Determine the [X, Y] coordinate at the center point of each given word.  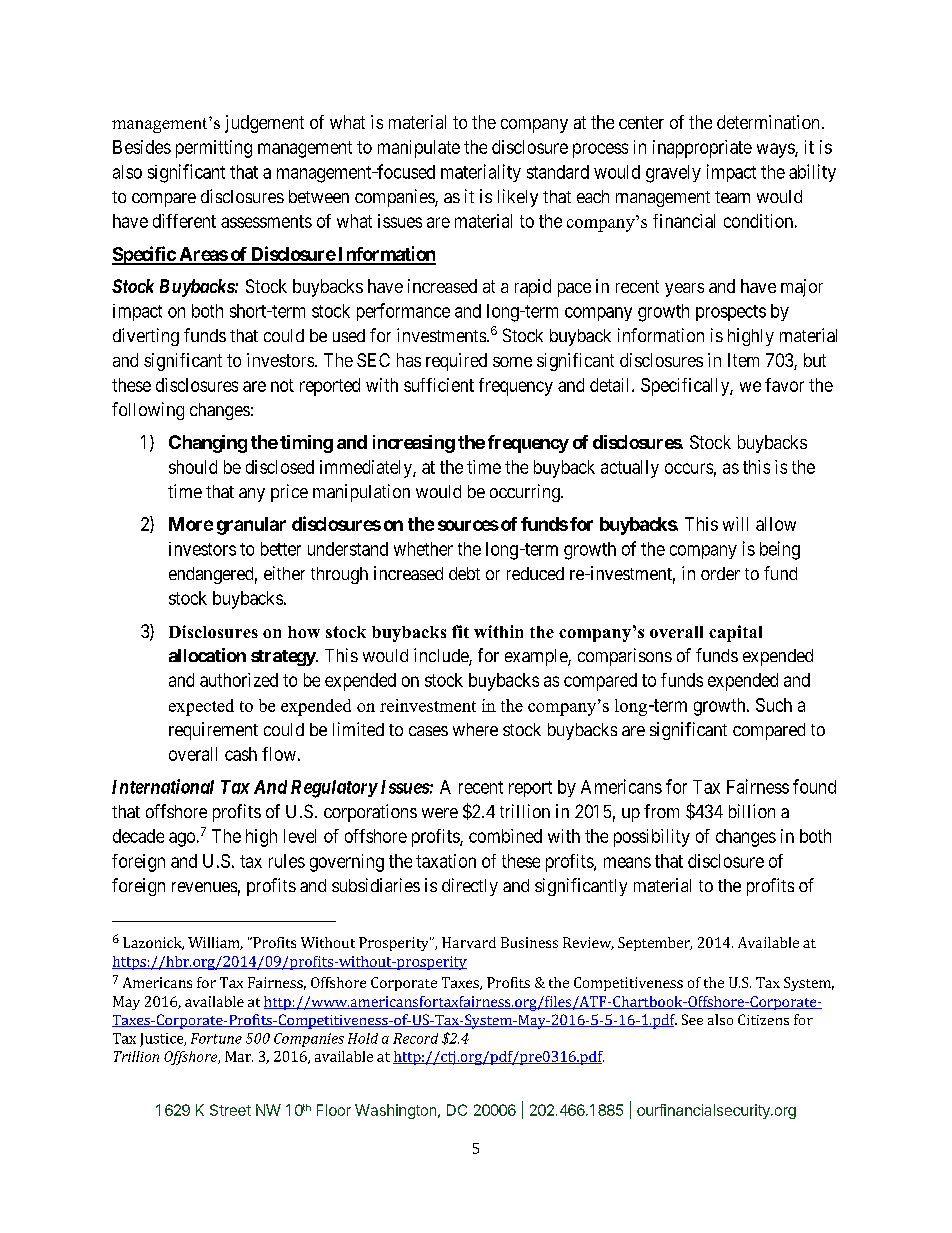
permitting [214, 149]
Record [415, 1038]
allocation [207, 655]
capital [735, 633]
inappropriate [702, 149]
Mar [239, 1056]
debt [464, 573]
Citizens [763, 1019]
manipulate [419, 149]
